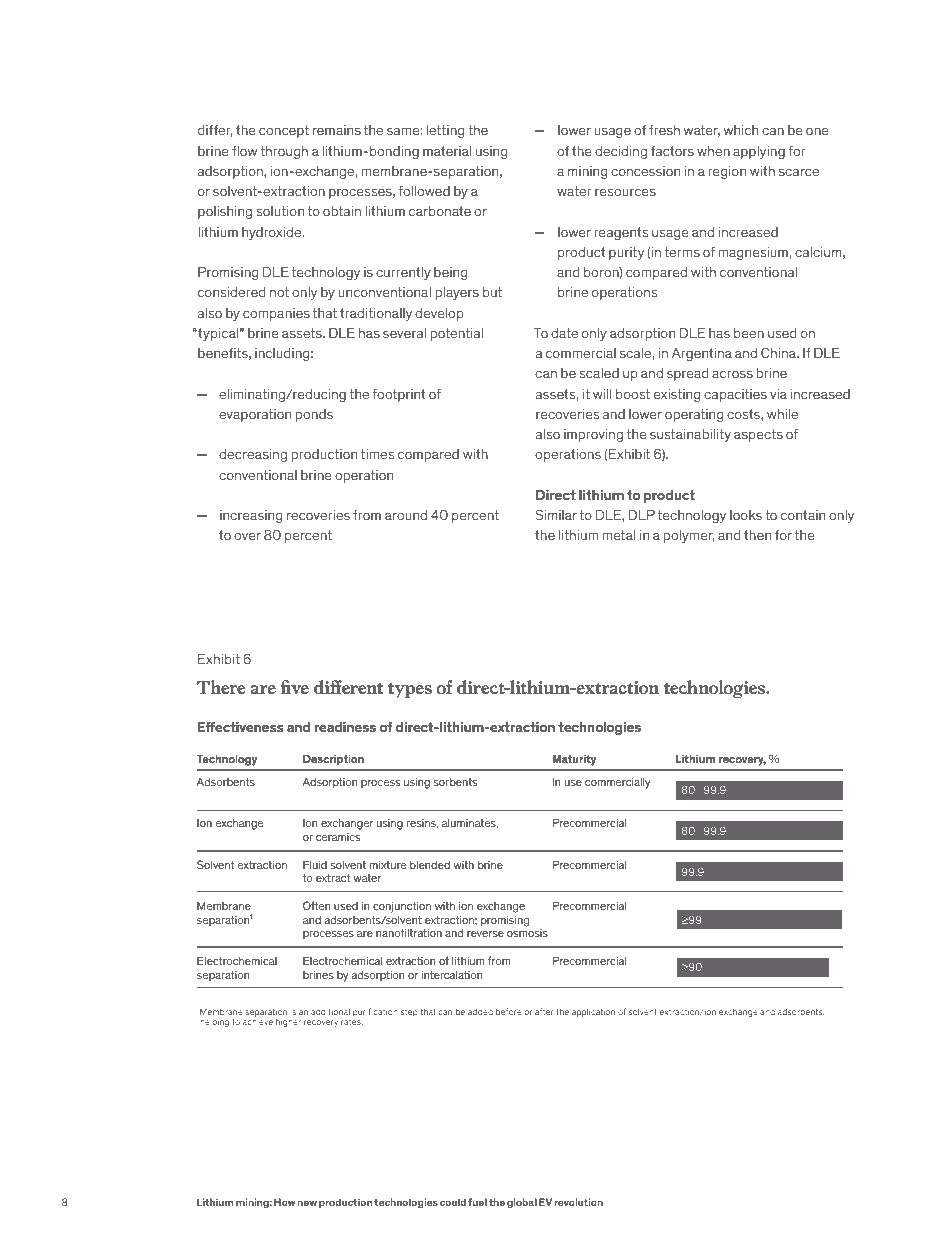 The image size is (952, 1233). Describe the element at coordinates (522, 1203) in the page. I see `global` at that location.
